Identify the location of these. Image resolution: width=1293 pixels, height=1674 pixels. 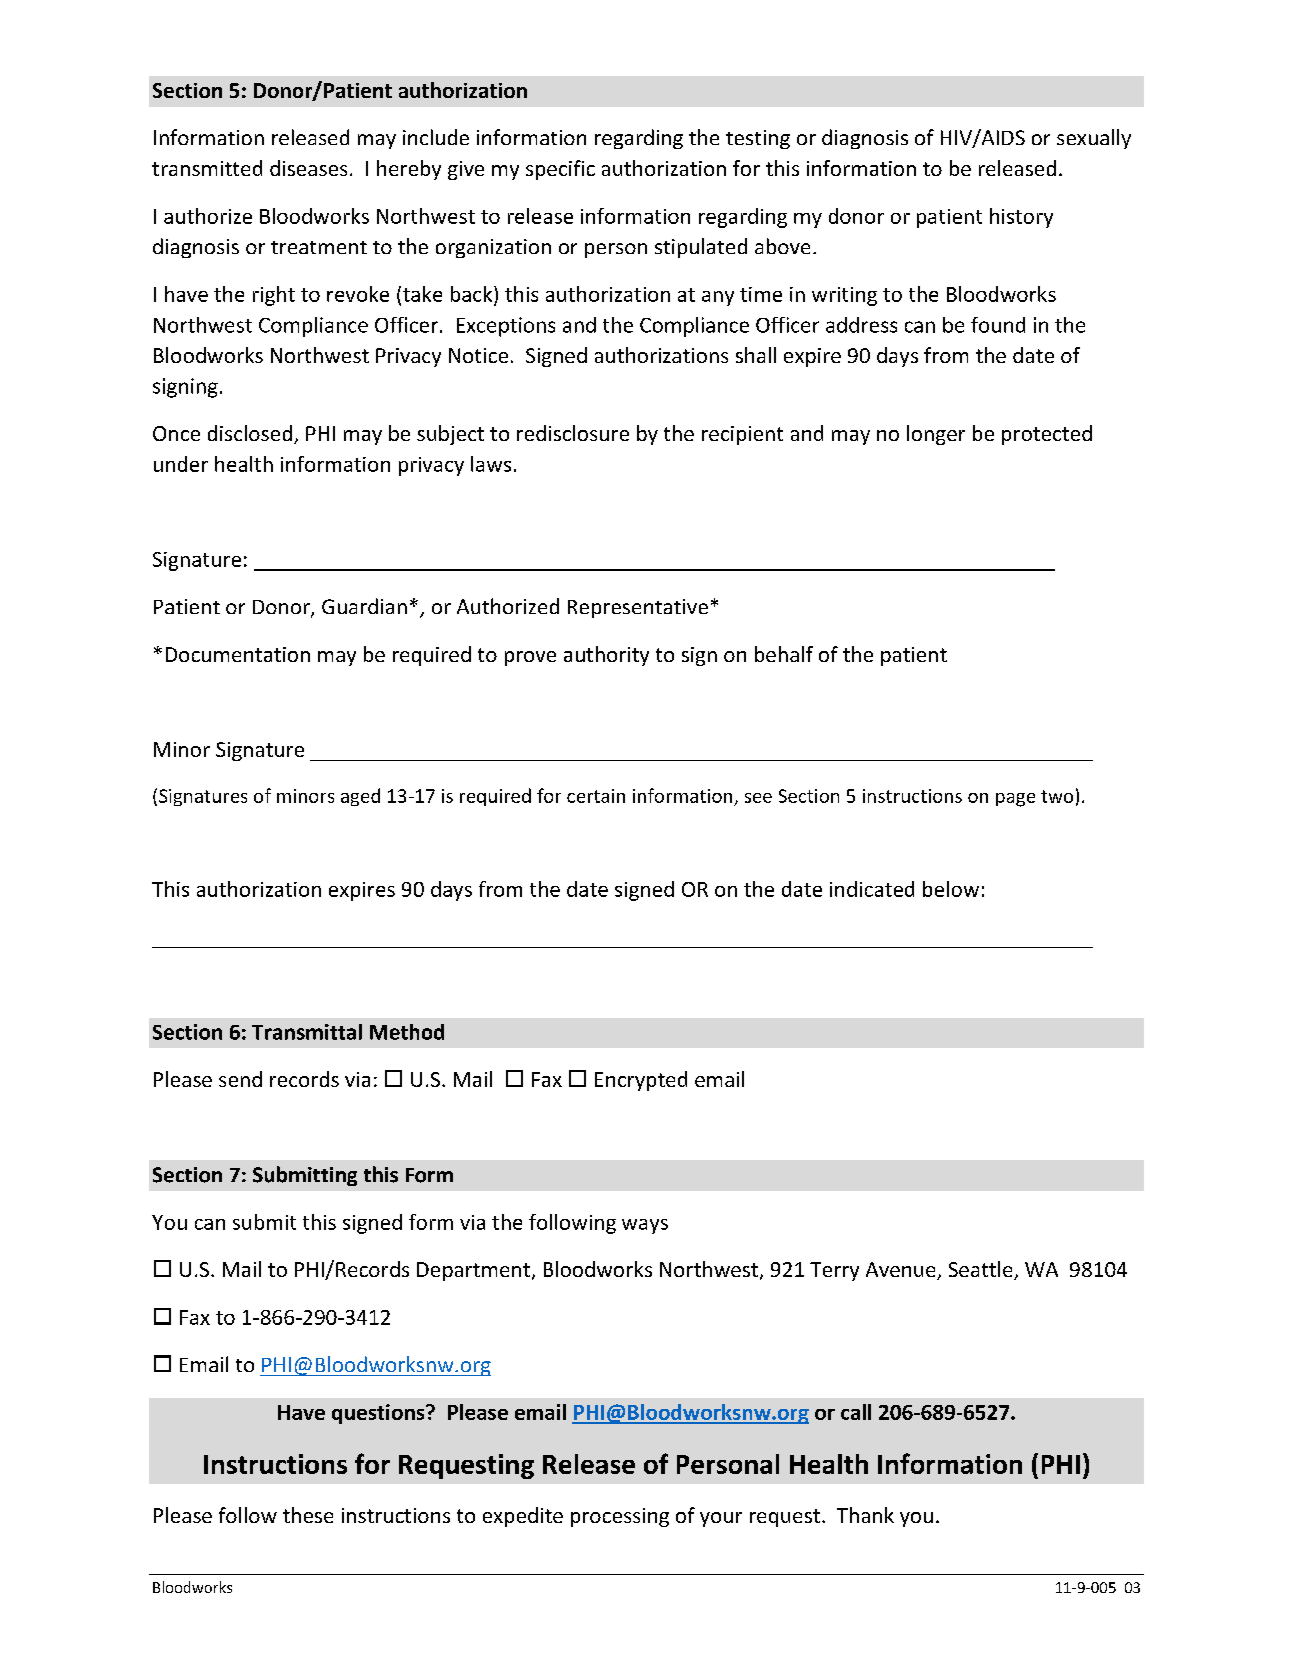
(308, 1515).
